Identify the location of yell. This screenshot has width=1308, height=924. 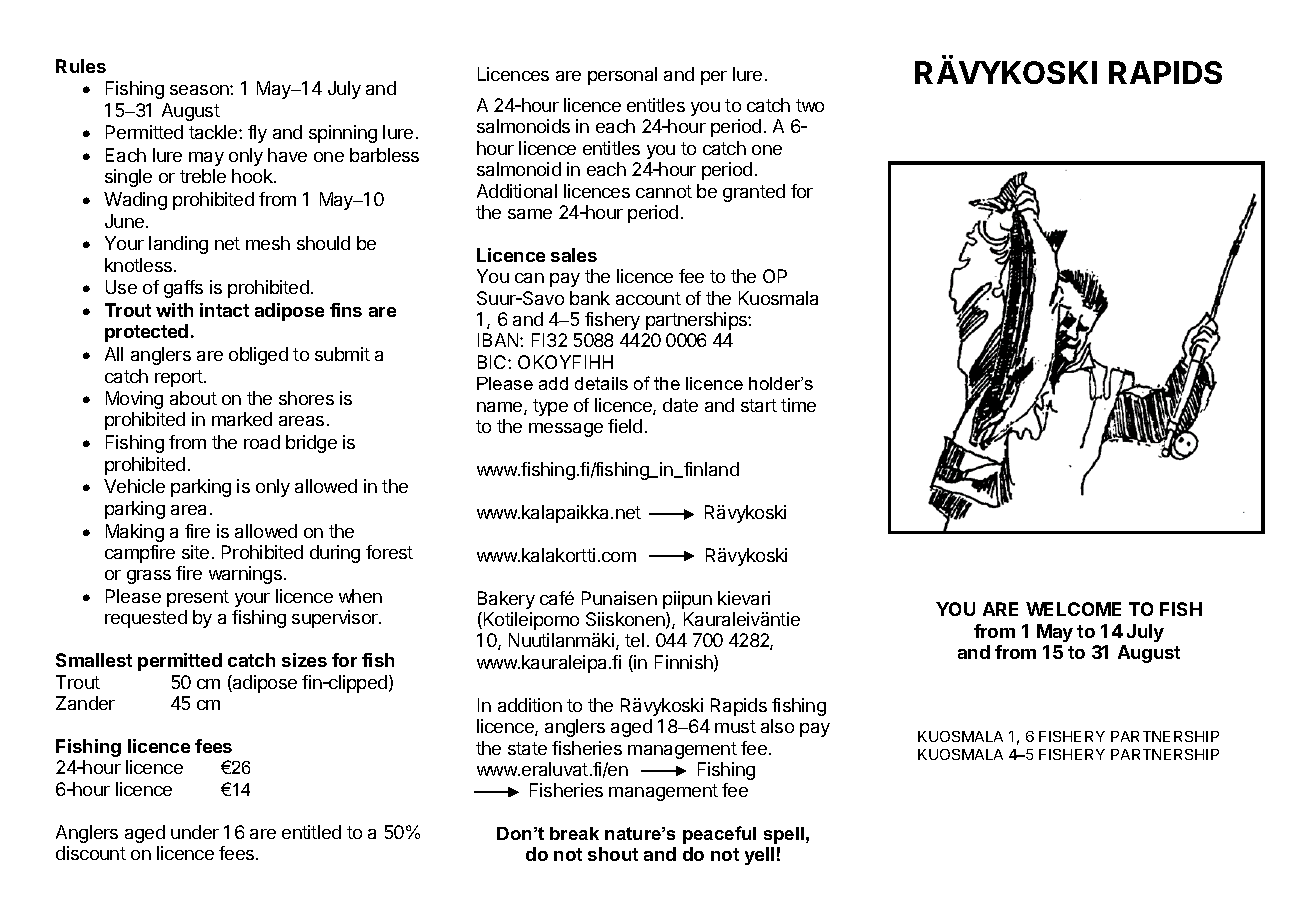
(759, 856).
